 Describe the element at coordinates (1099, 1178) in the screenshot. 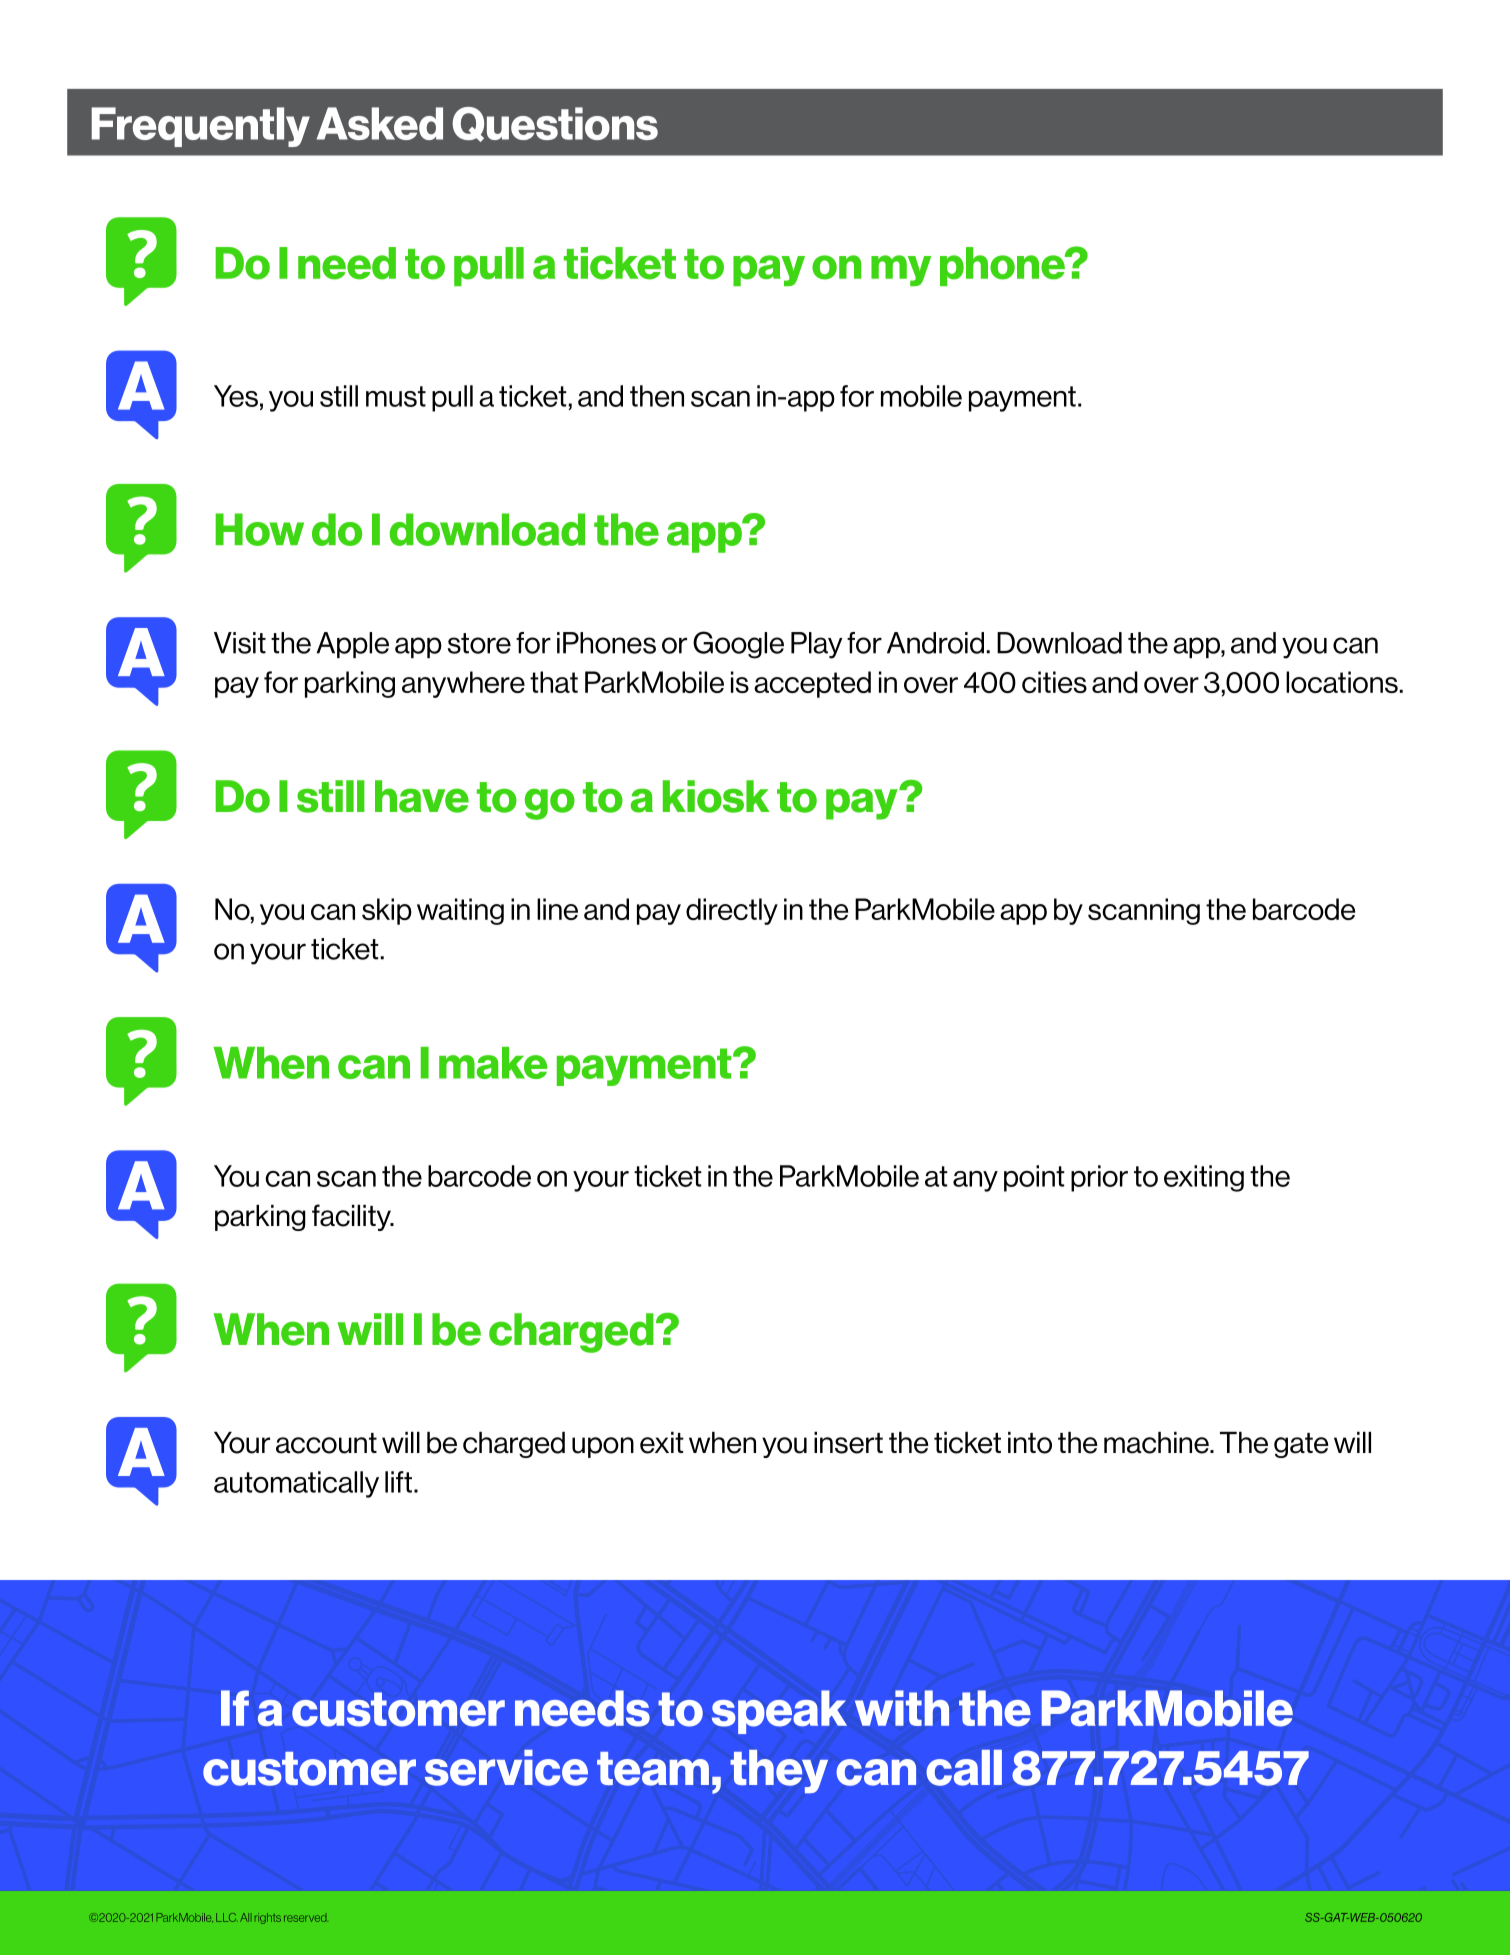

I see `prior` at that location.
